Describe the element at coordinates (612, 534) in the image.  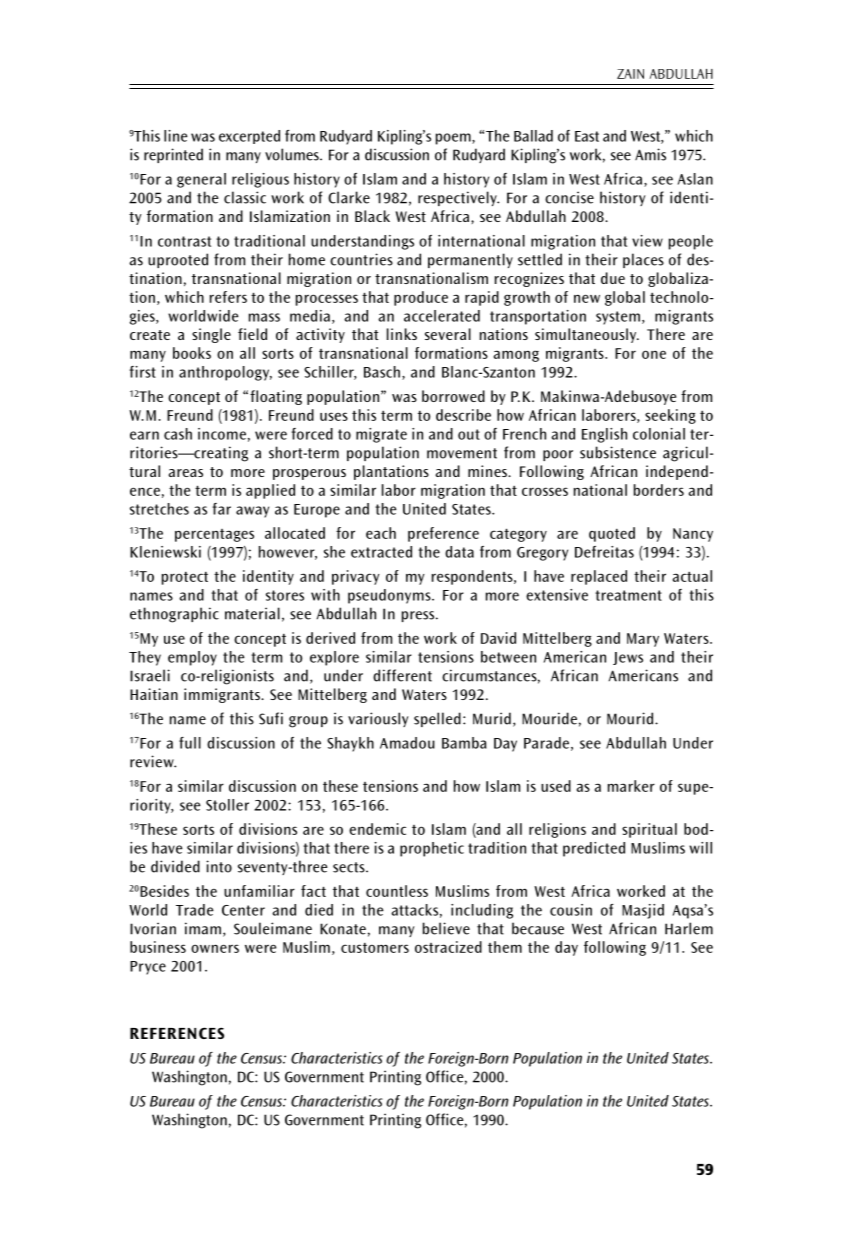
I see `quoted` at that location.
